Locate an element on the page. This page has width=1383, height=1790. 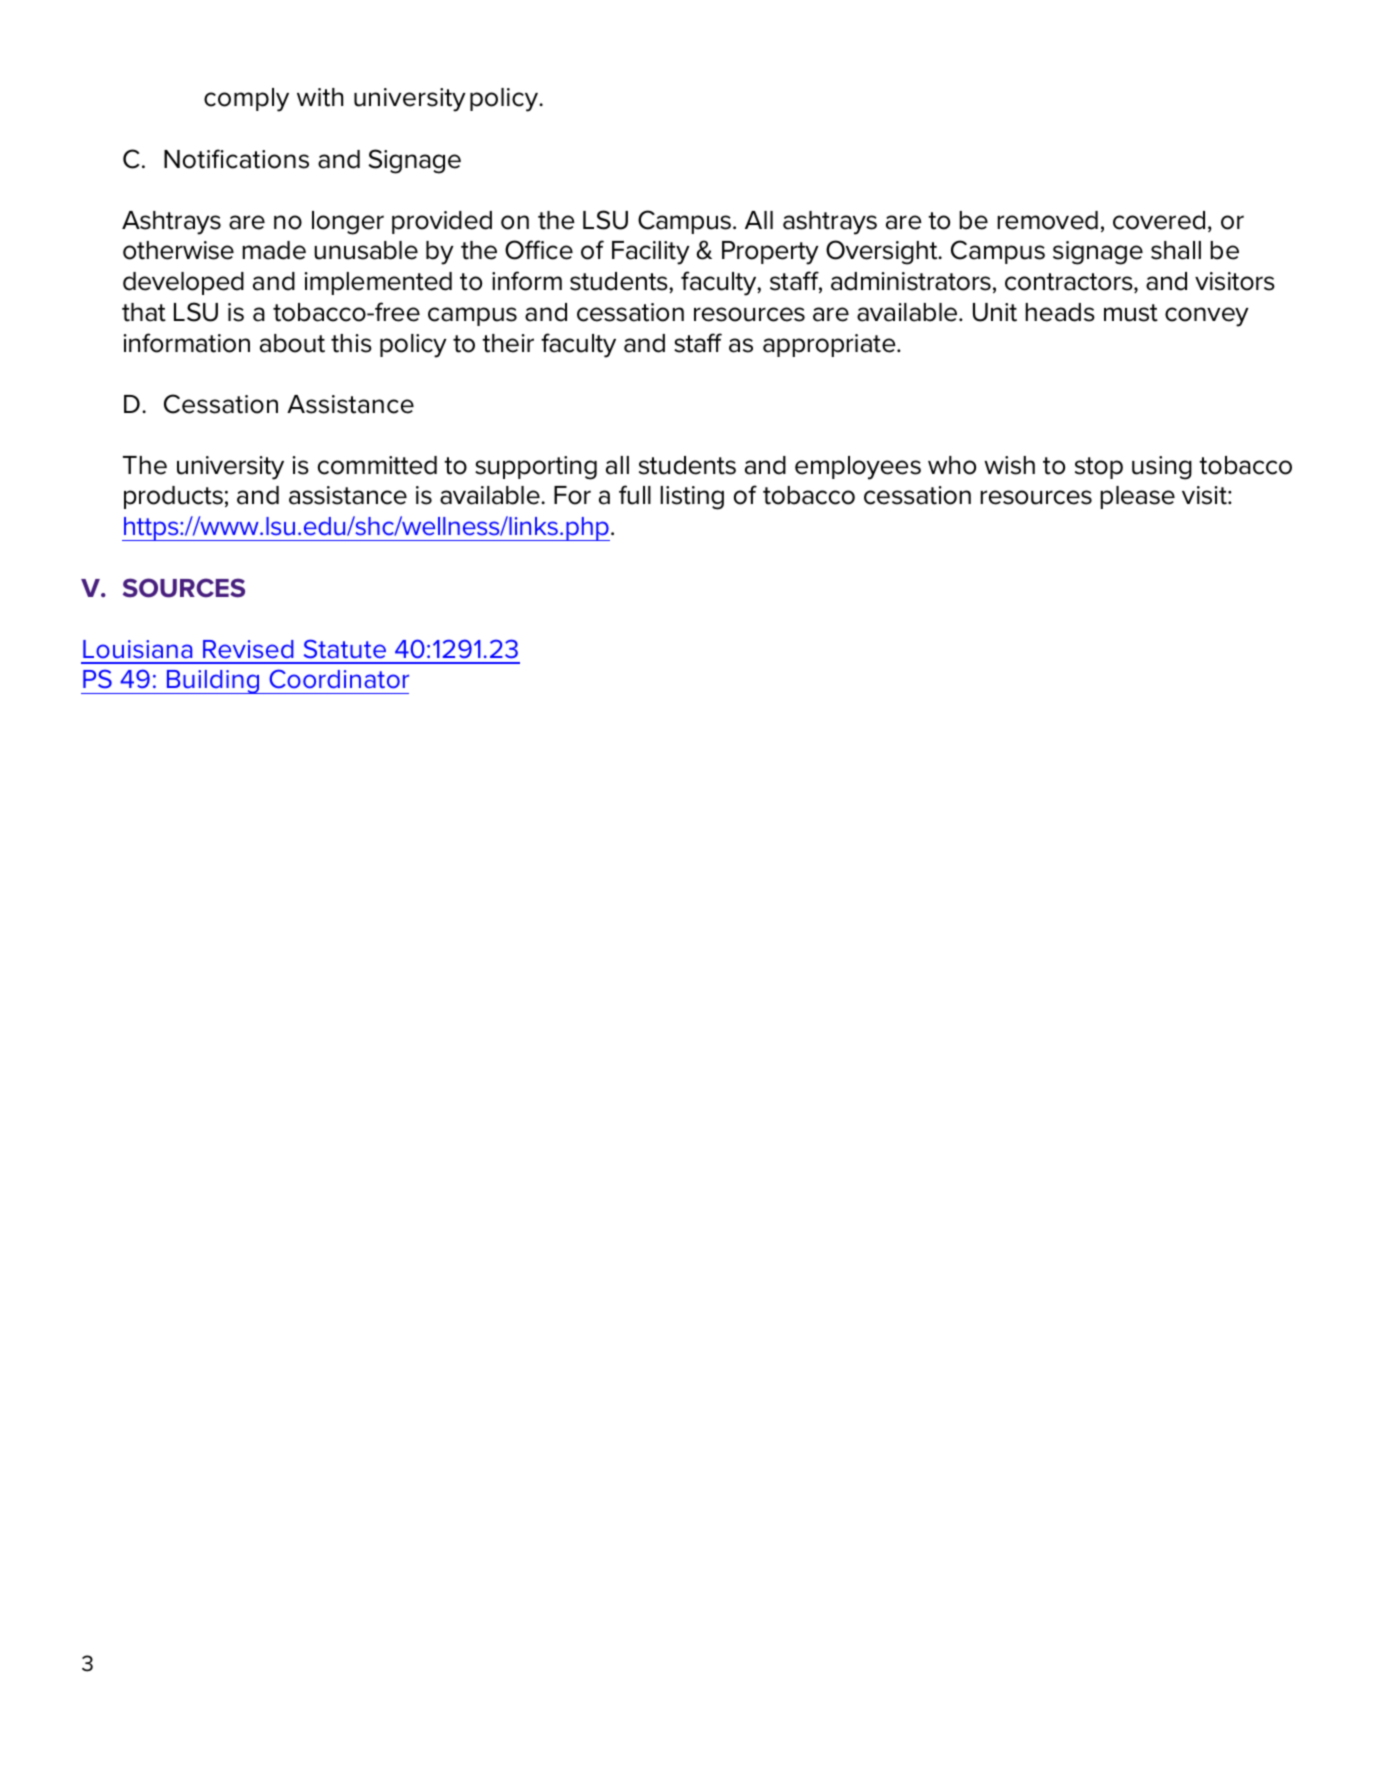
Revised is located at coordinates (248, 649).
